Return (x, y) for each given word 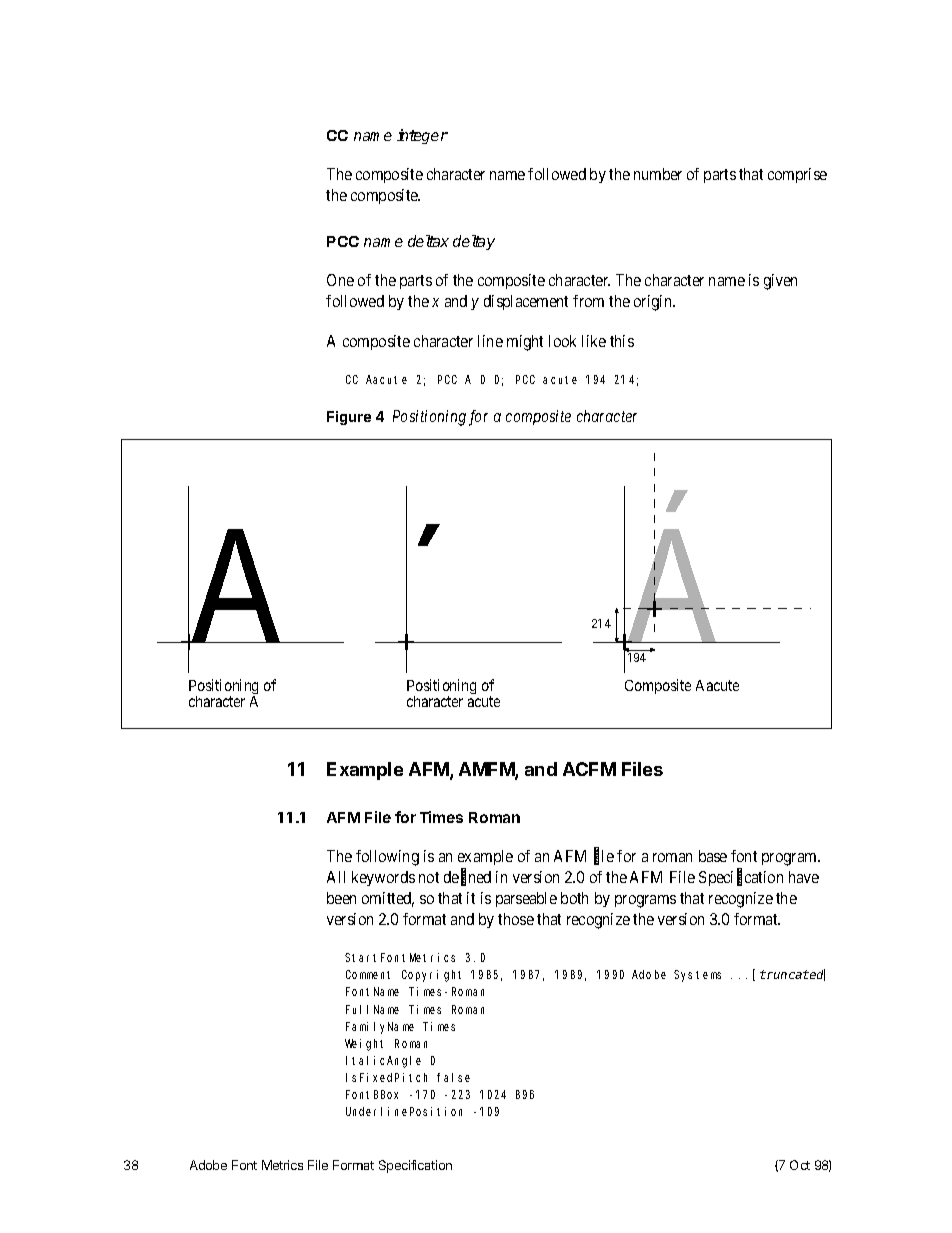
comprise (797, 175)
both (574, 898)
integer (422, 136)
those (516, 919)
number (658, 174)
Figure (349, 418)
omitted (388, 899)
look (562, 341)
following (387, 858)
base (713, 856)
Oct (800, 1165)
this (622, 341)
